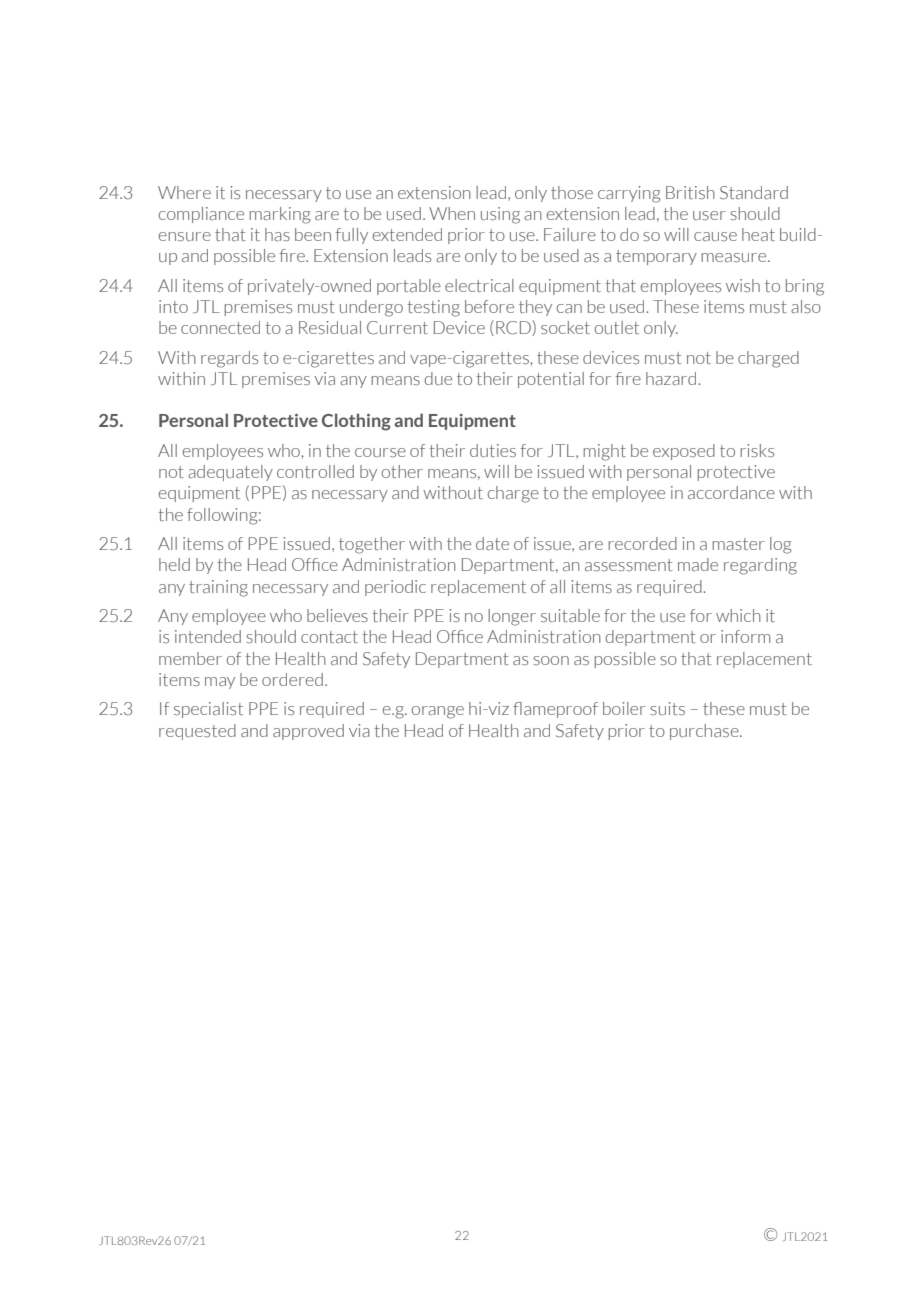 Image resolution: width=924 pixels, height=1297 pixels. What do you see at coordinates (709, 215) in the screenshot?
I see `user` at bounding box center [709, 215].
